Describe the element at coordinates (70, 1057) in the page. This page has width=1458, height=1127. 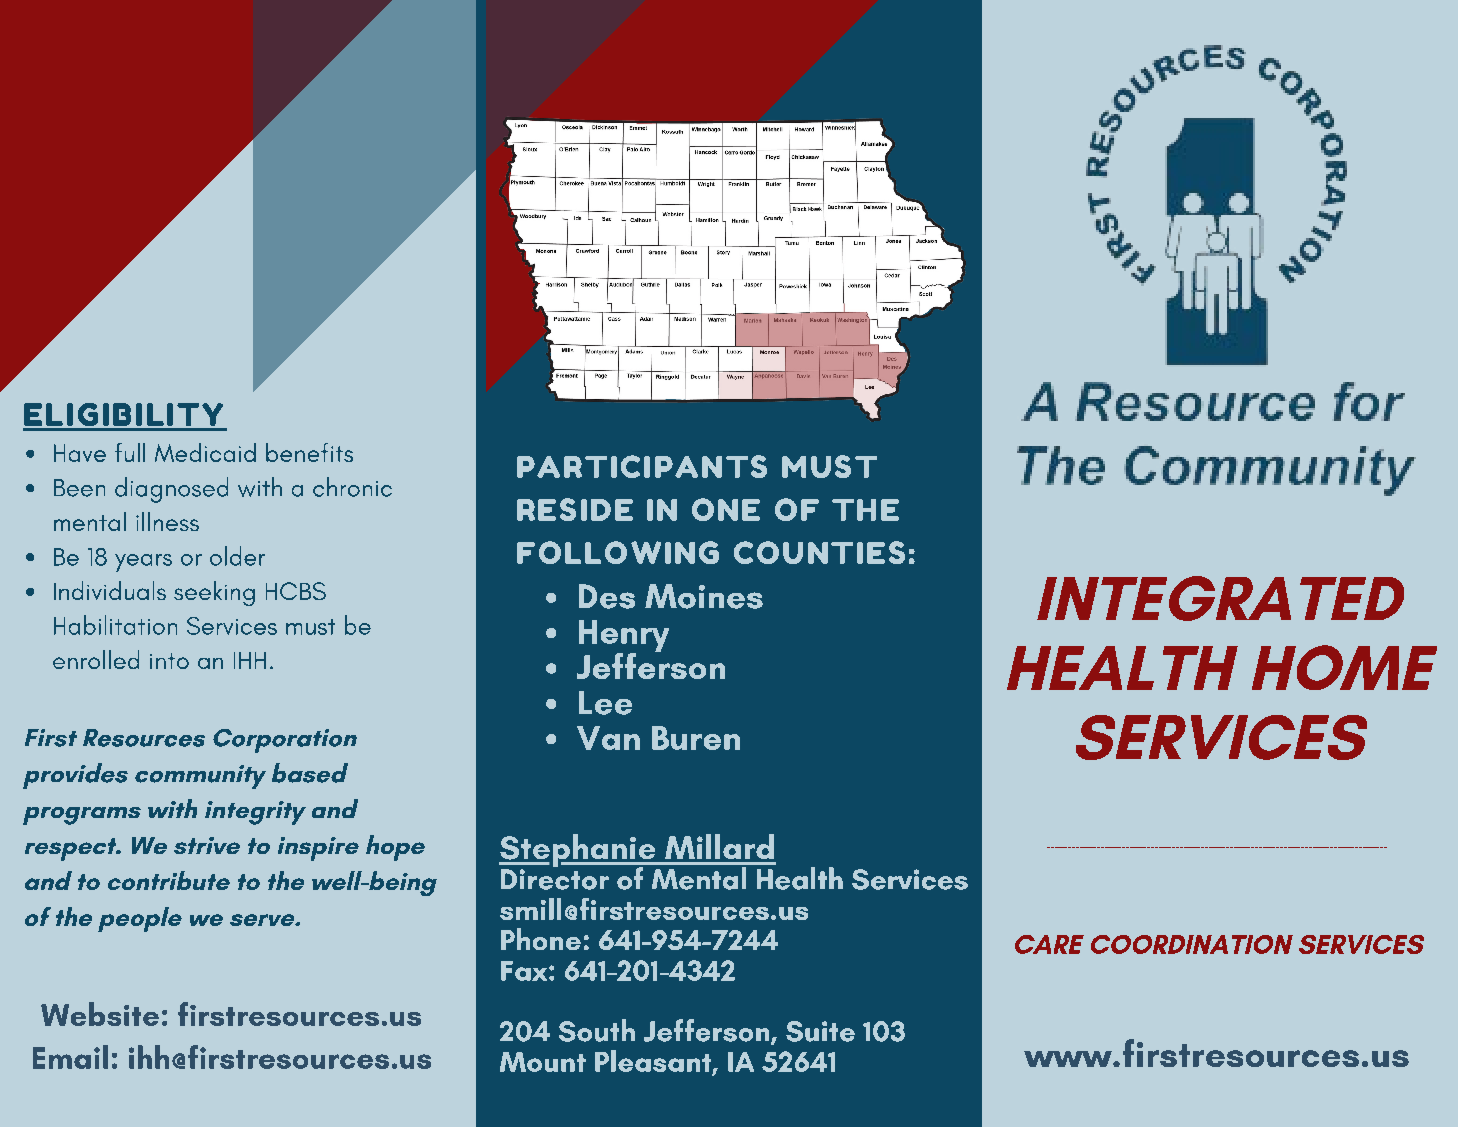
I see `Email` at that location.
